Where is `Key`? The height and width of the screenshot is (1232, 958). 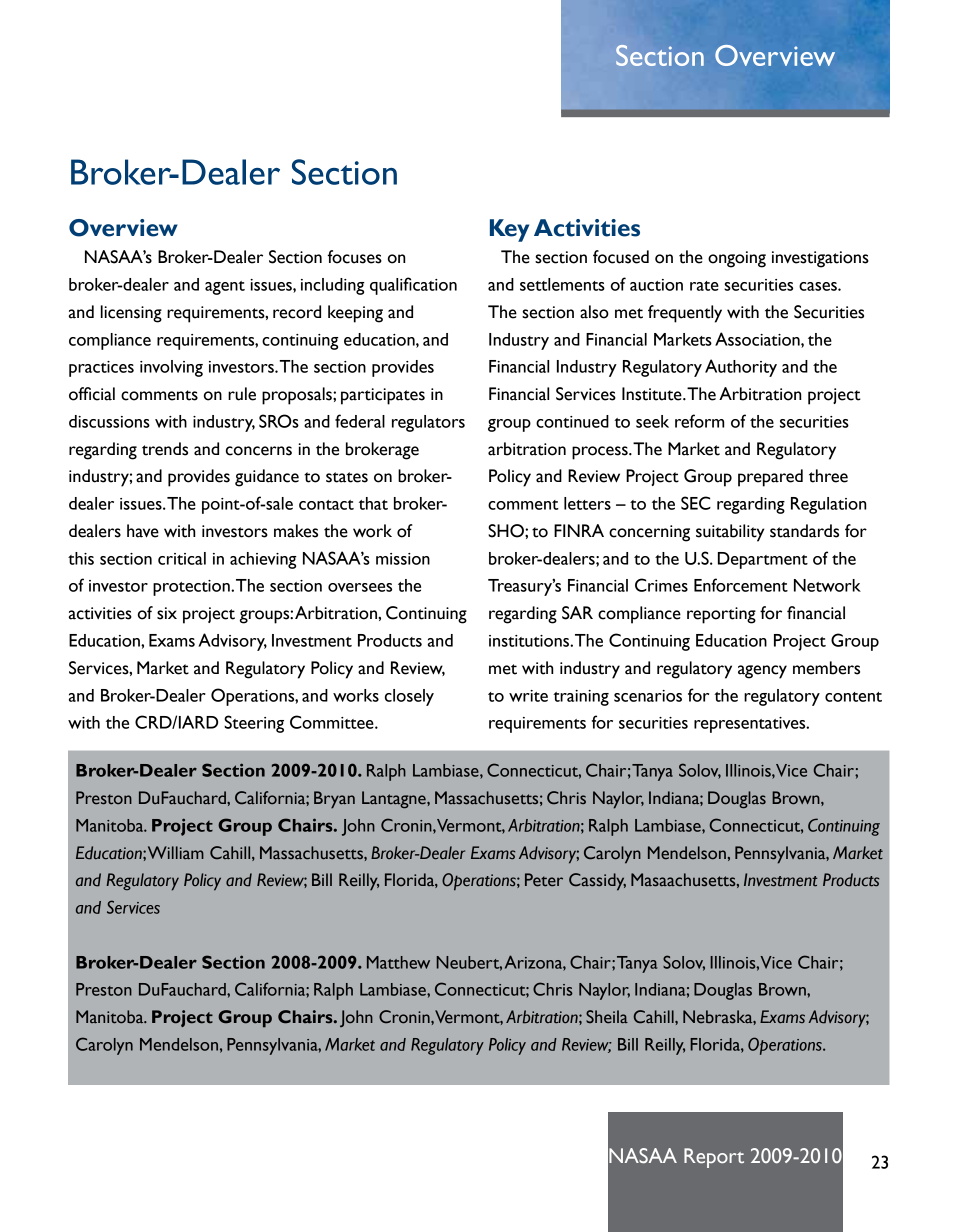
Key is located at coordinates (509, 230).
